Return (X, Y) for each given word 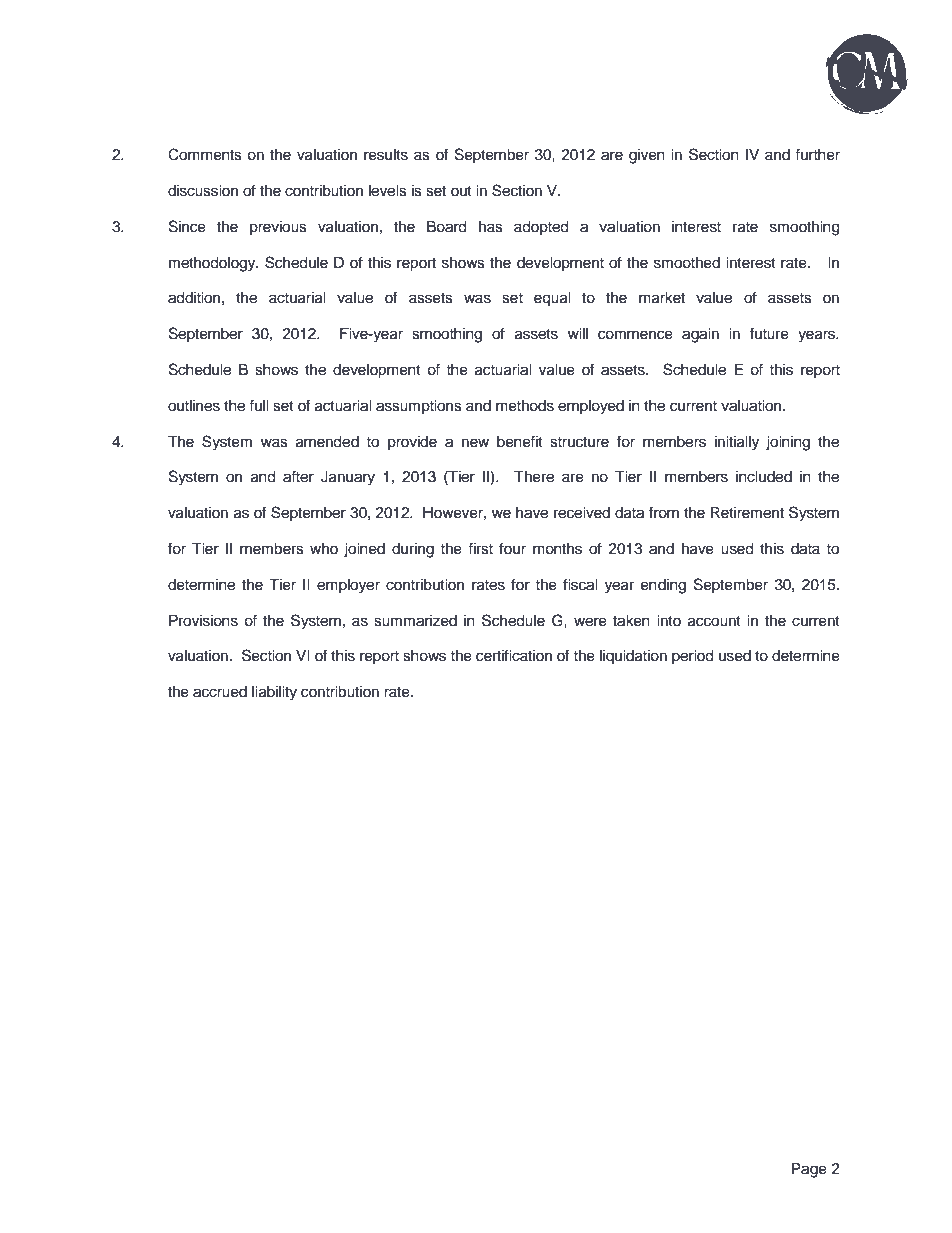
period (692, 657)
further (817, 154)
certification (514, 655)
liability (274, 693)
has (491, 227)
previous (278, 228)
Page (809, 1170)
